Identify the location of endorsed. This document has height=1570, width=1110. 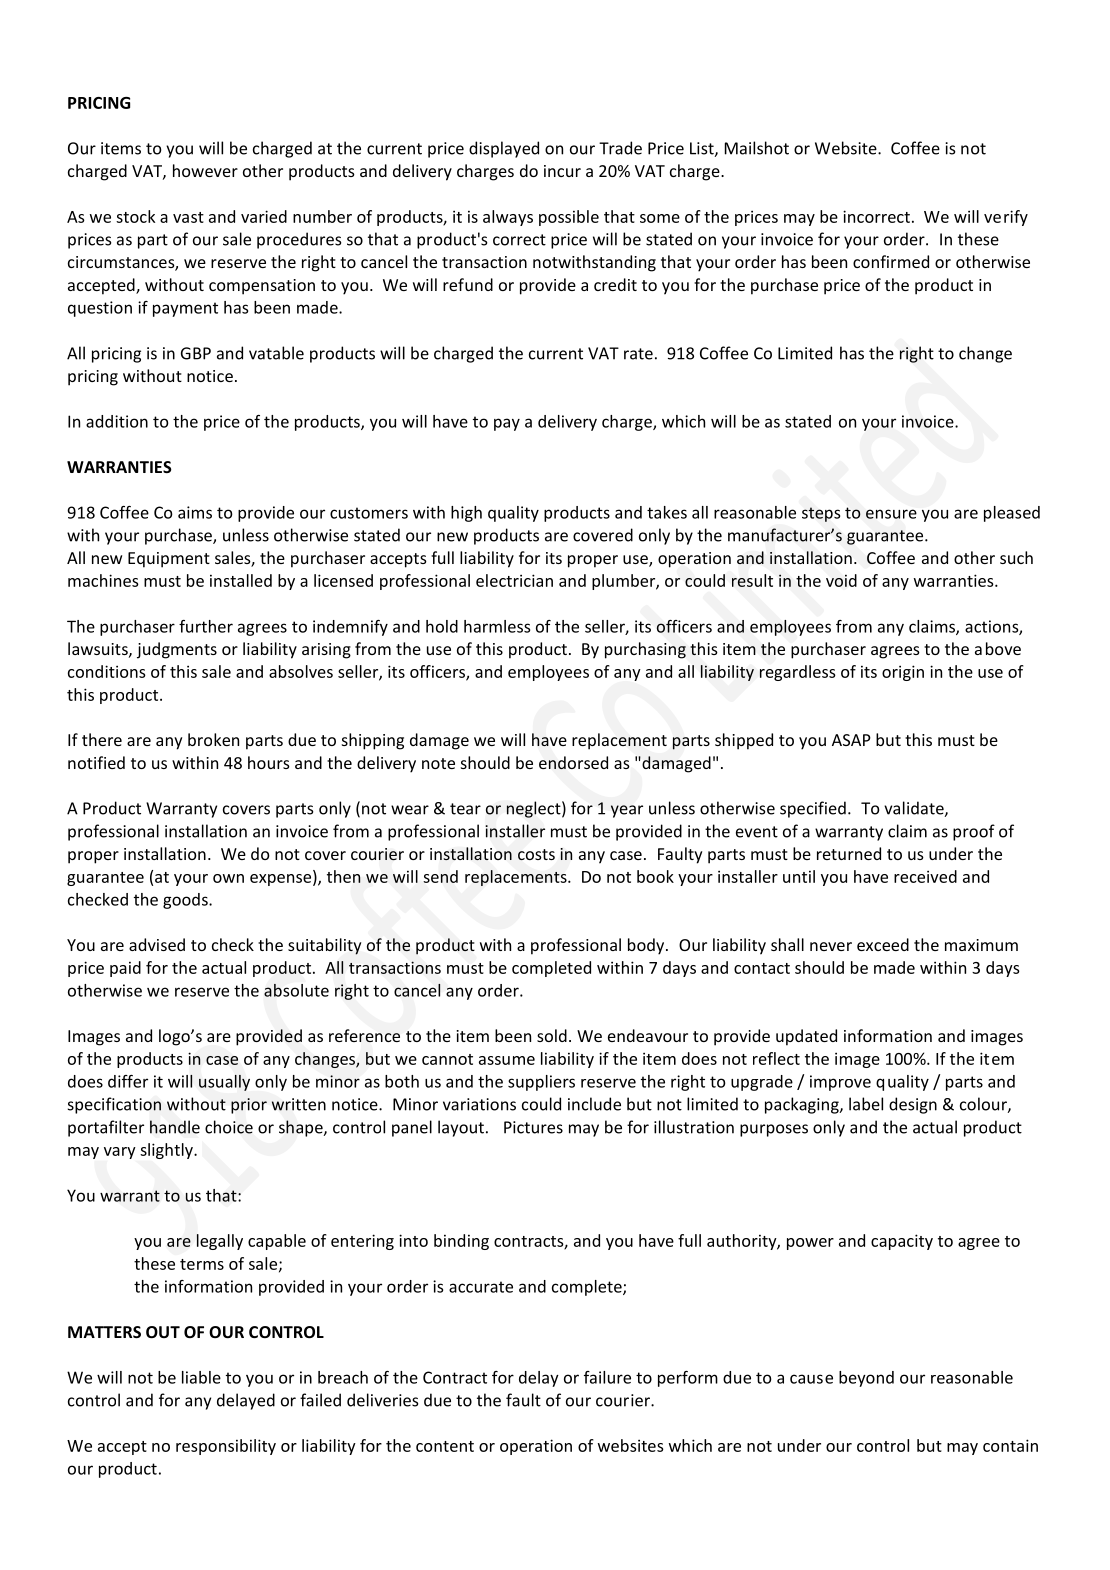
(573, 762).
